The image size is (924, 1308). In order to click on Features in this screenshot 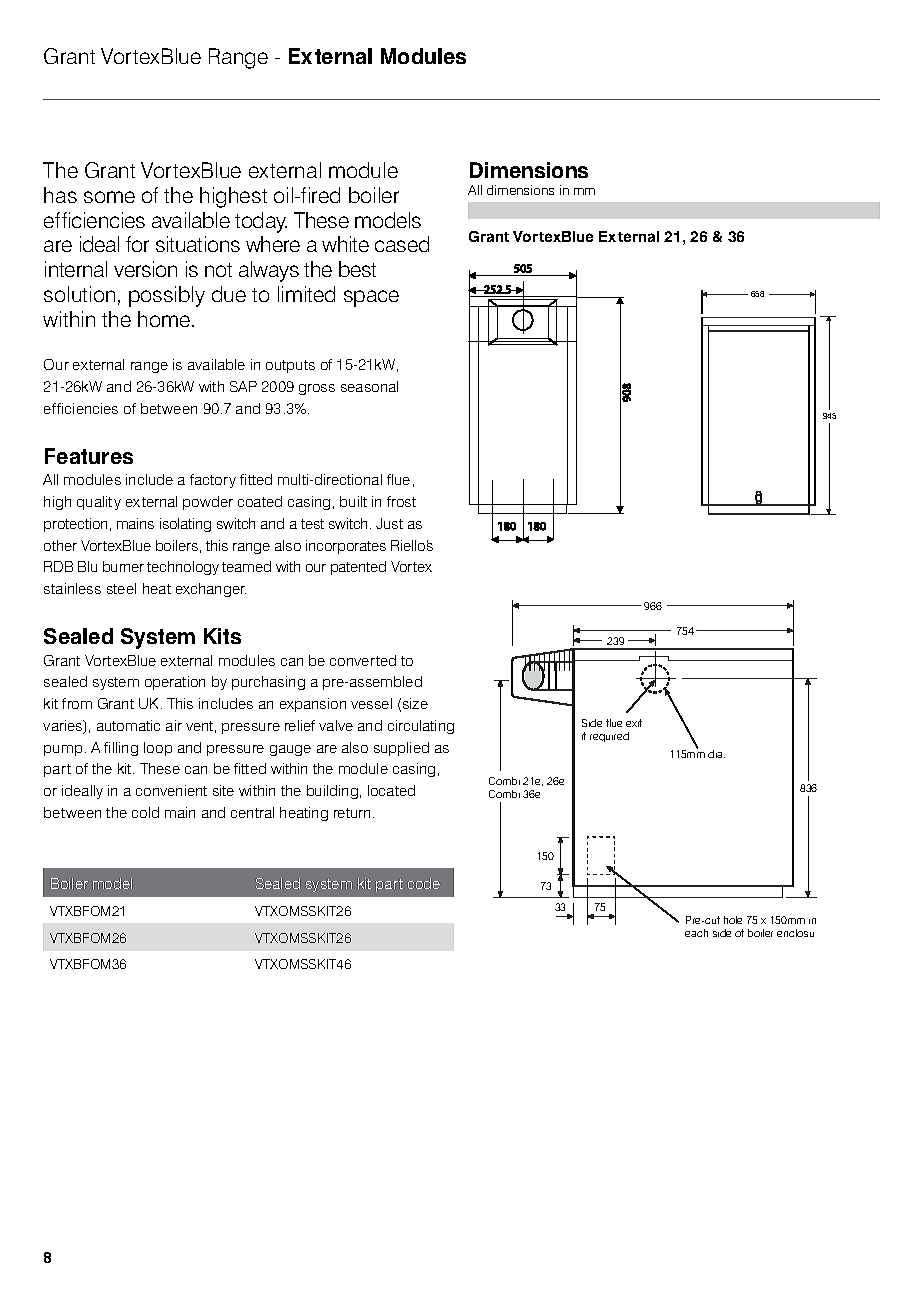, I will do `click(89, 456)`.
